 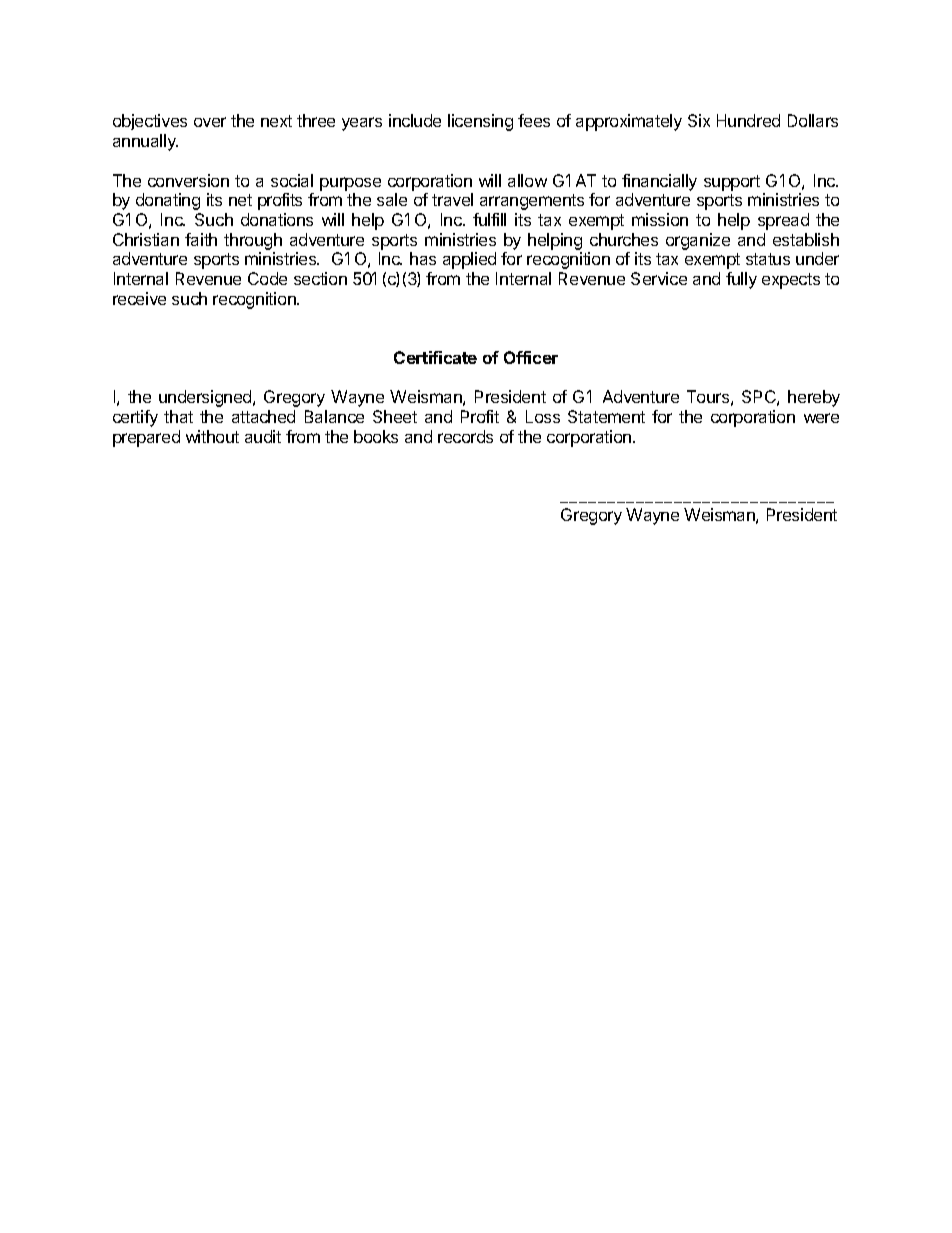 What do you see at coordinates (814, 398) in the image?
I see `hereby` at bounding box center [814, 398].
